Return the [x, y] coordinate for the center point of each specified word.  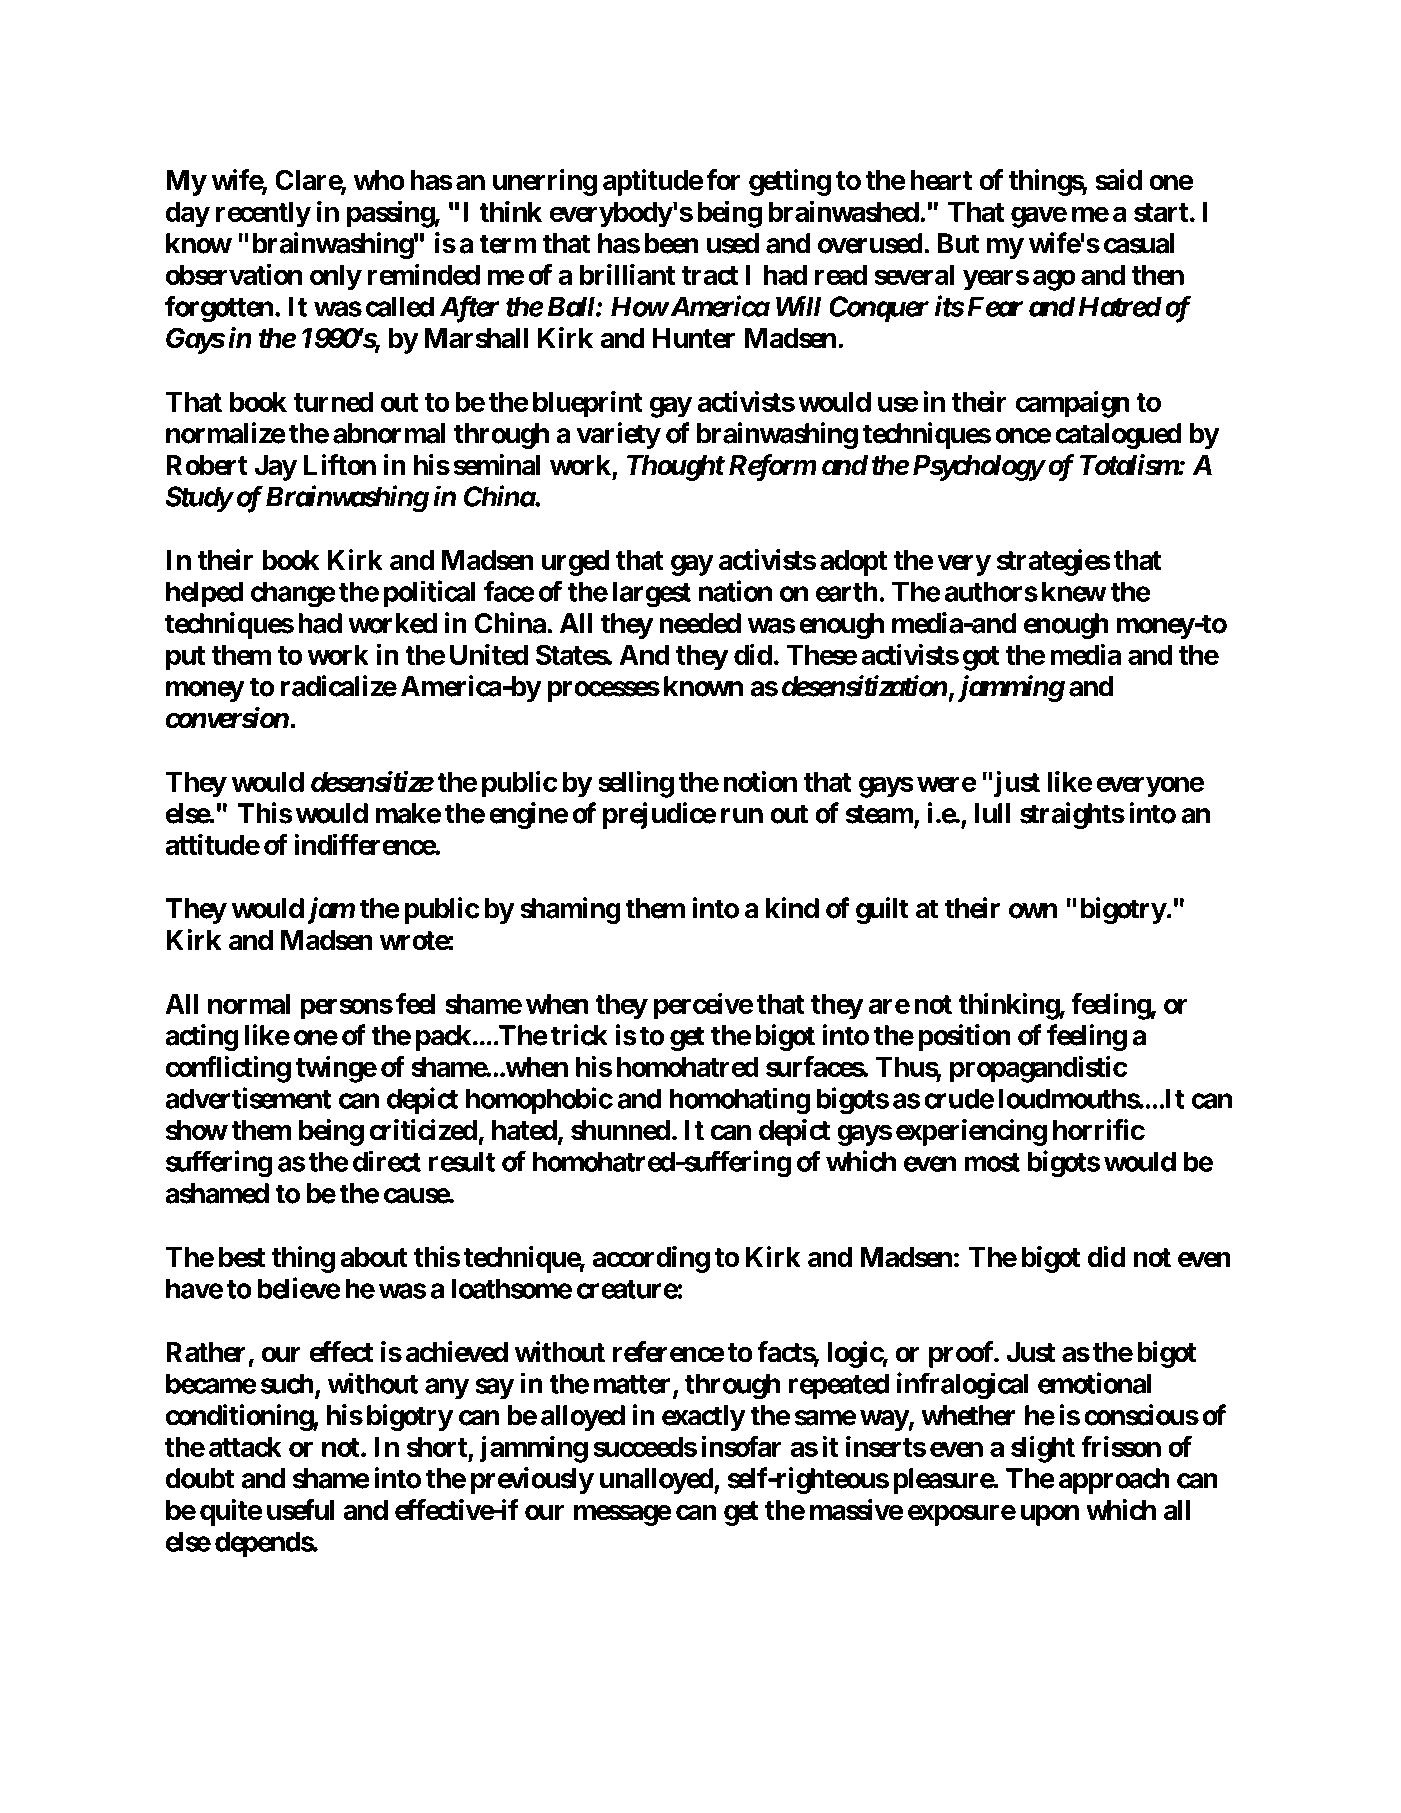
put [185, 658]
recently [263, 214]
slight [1043, 1449]
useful [300, 1510]
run [742, 816]
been [672, 243]
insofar [742, 1446]
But [959, 243]
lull [992, 813]
